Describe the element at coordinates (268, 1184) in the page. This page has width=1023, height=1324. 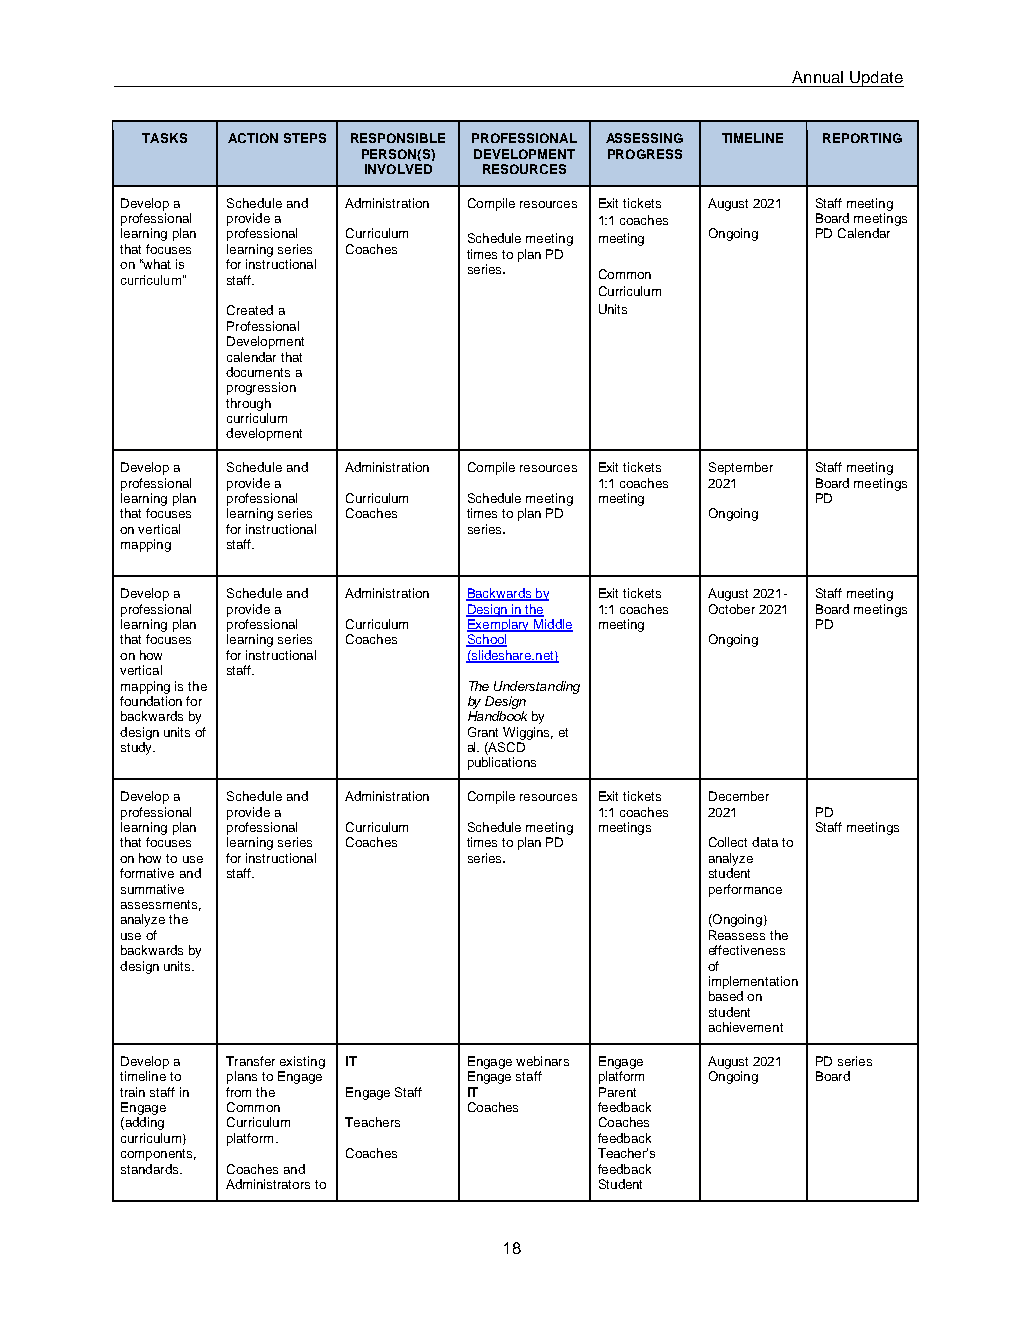
I see `Administrators` at that location.
